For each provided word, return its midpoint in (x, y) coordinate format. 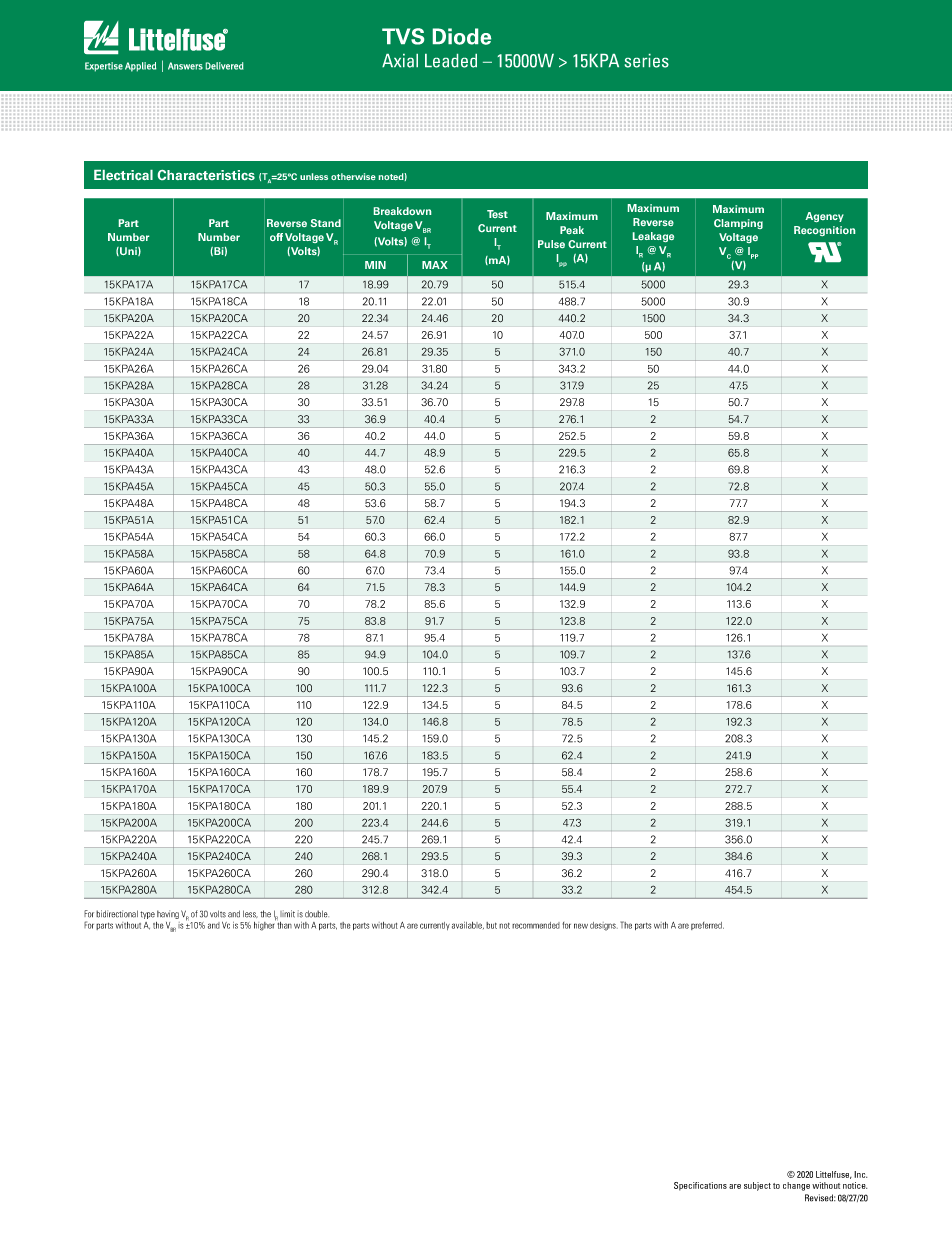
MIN (375, 265)
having (168, 914)
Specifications (700, 1186)
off (276, 237)
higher (265, 925)
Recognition (824, 231)
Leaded (451, 61)
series (647, 61)
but (491, 925)
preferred (707, 926)
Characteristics (206, 175)
